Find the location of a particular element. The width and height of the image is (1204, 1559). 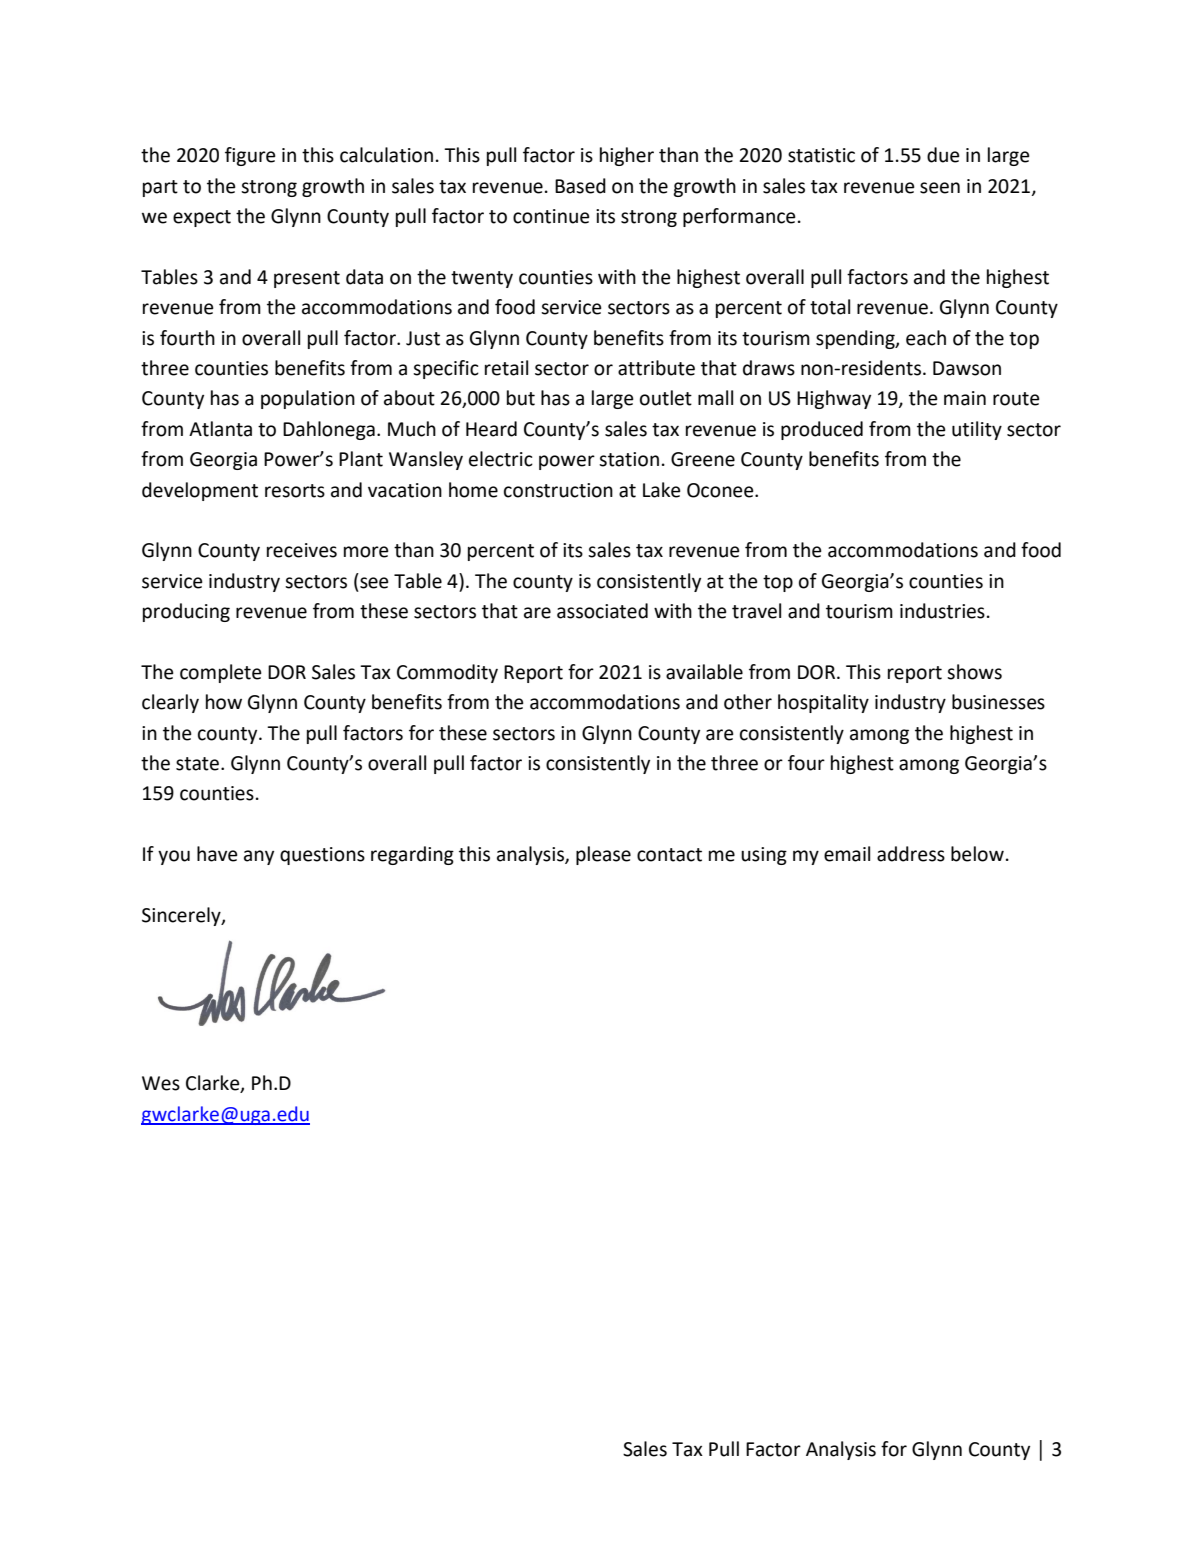

Based is located at coordinates (580, 186).
